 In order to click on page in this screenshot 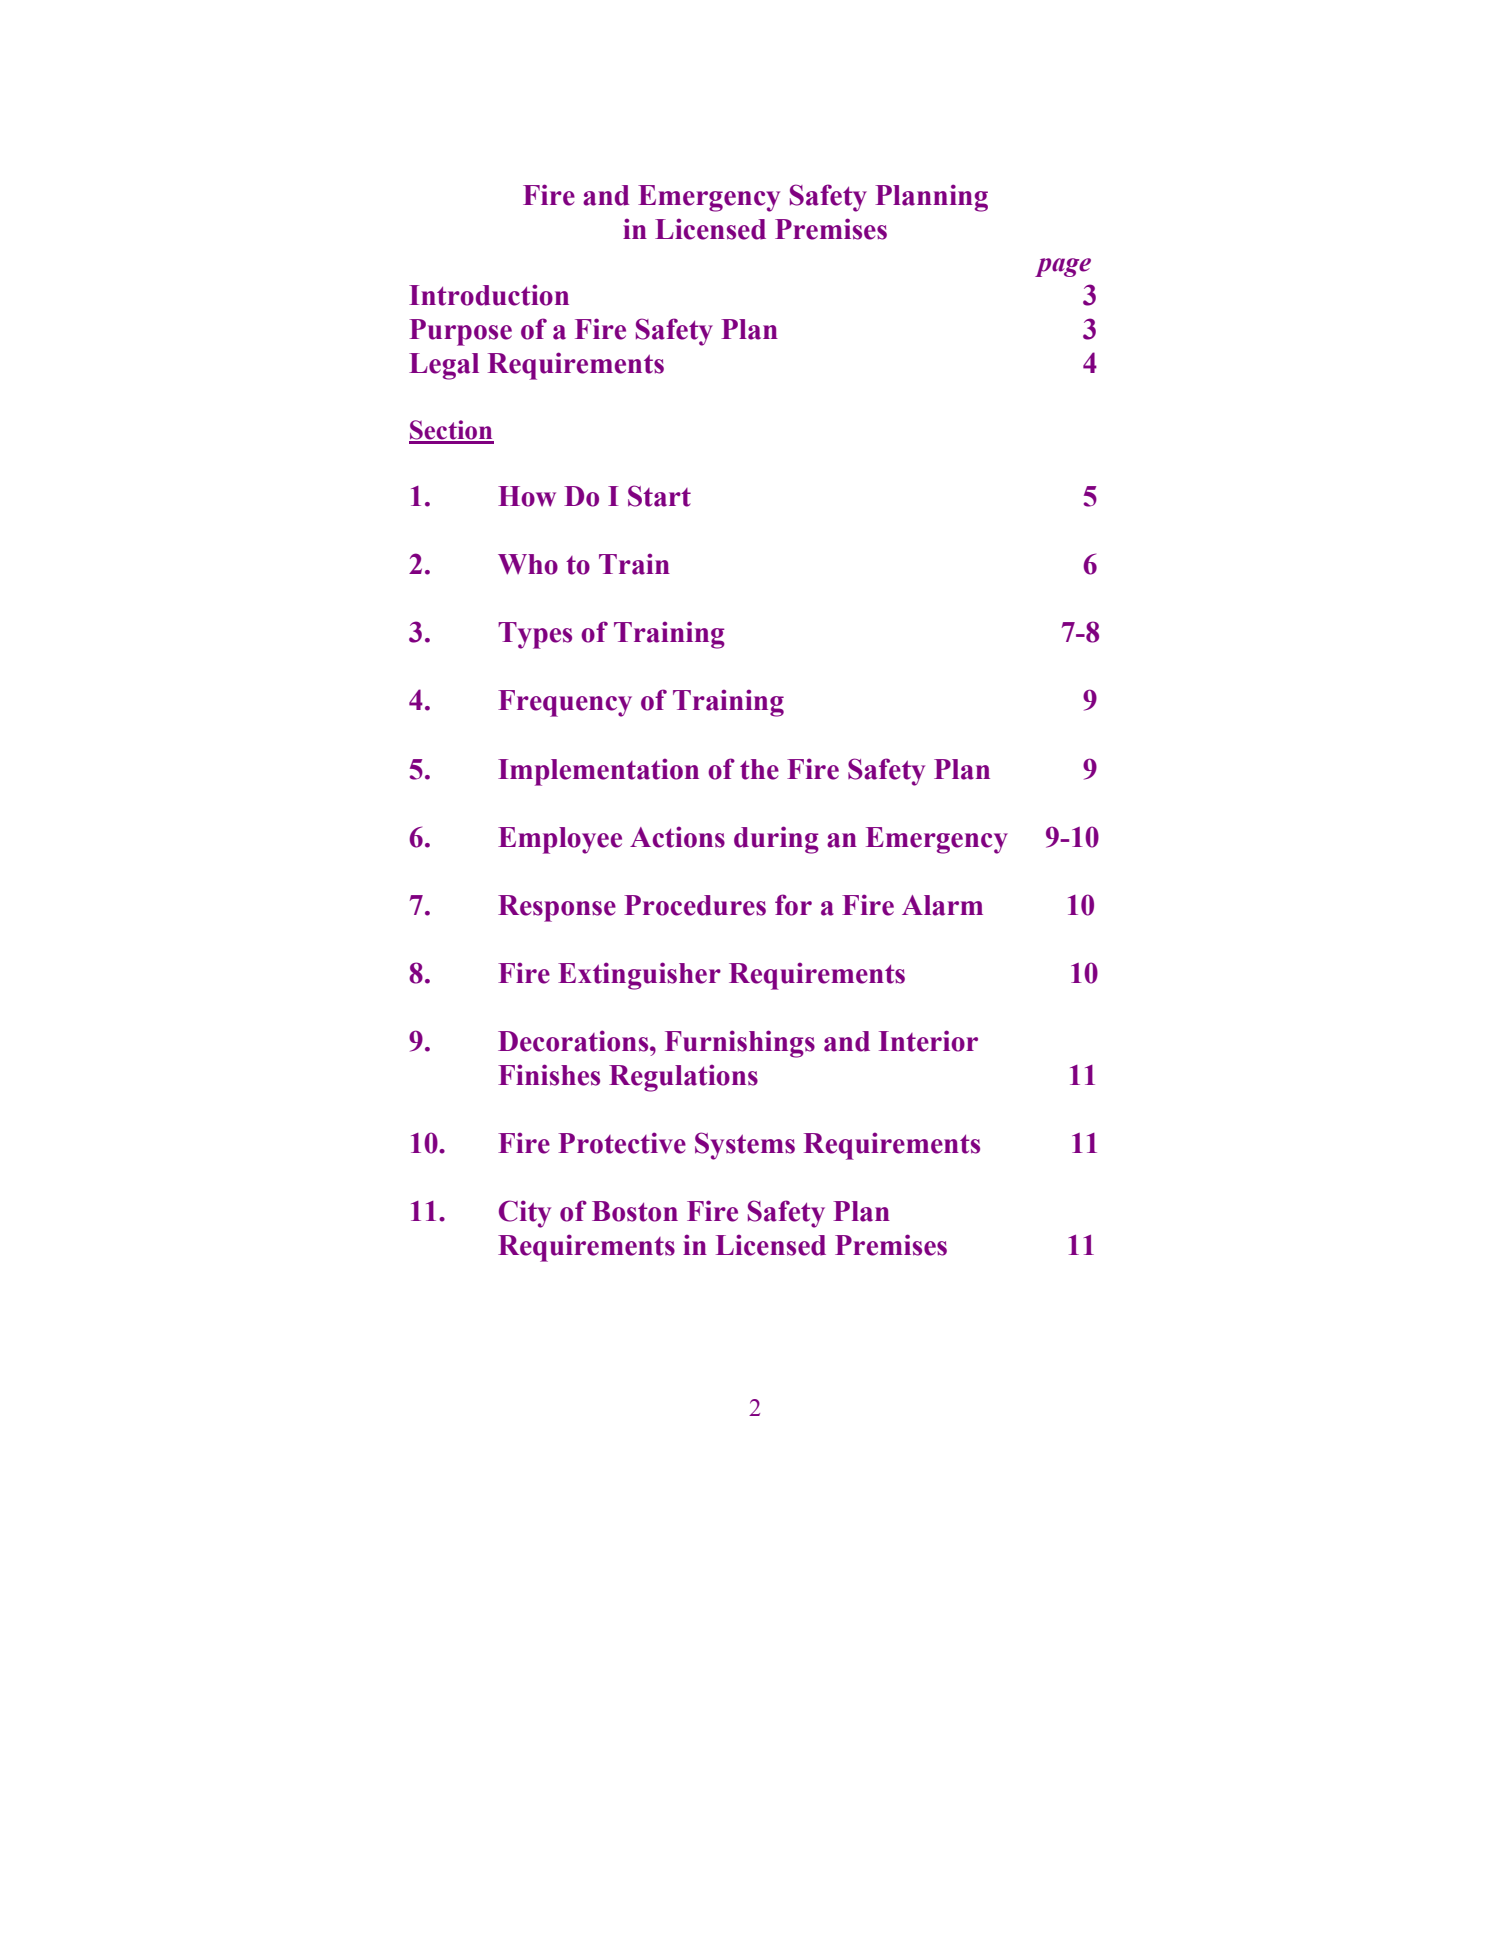, I will do `click(1063, 267)`.
